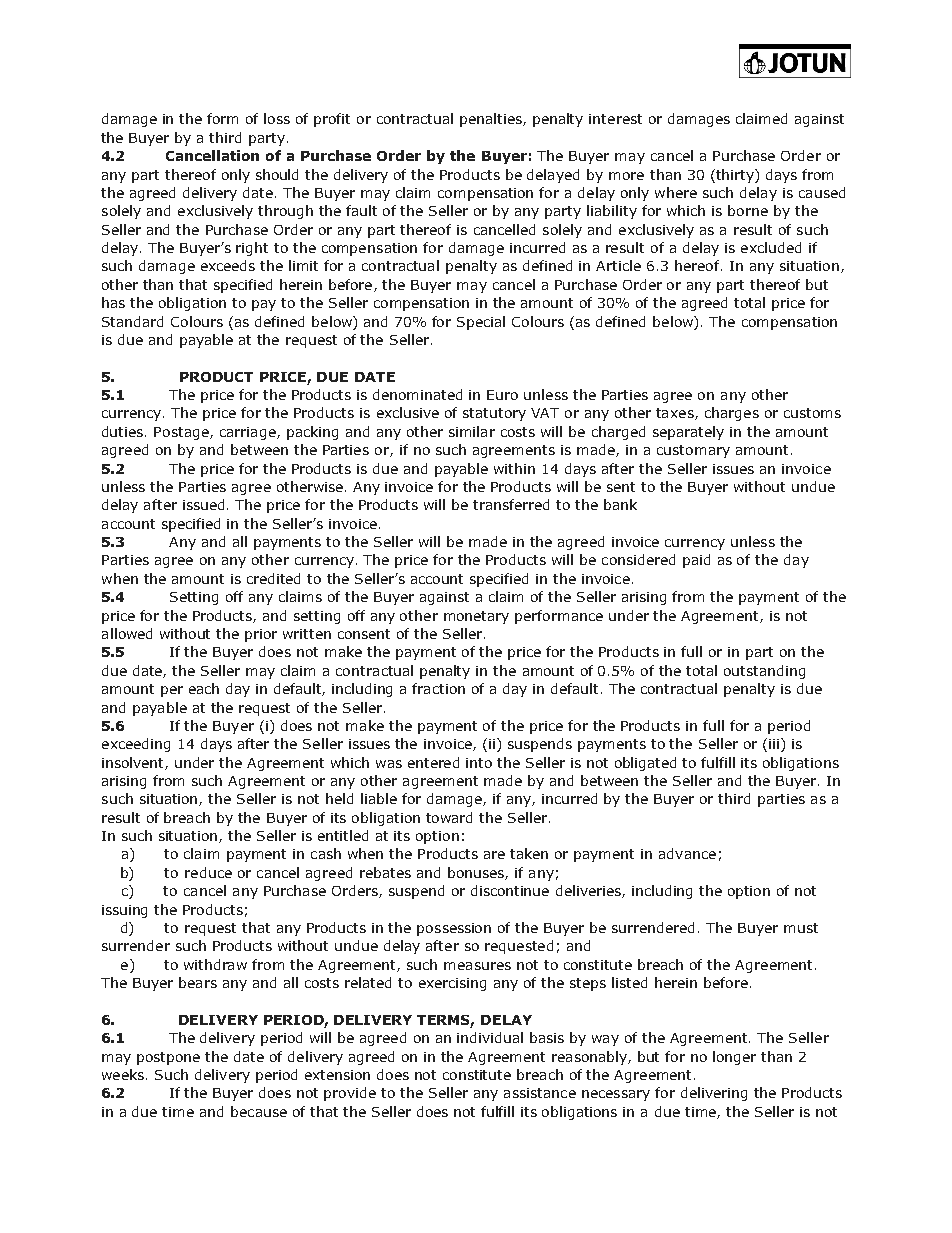  Describe the element at coordinates (277, 174) in the page. I see `should` at that location.
